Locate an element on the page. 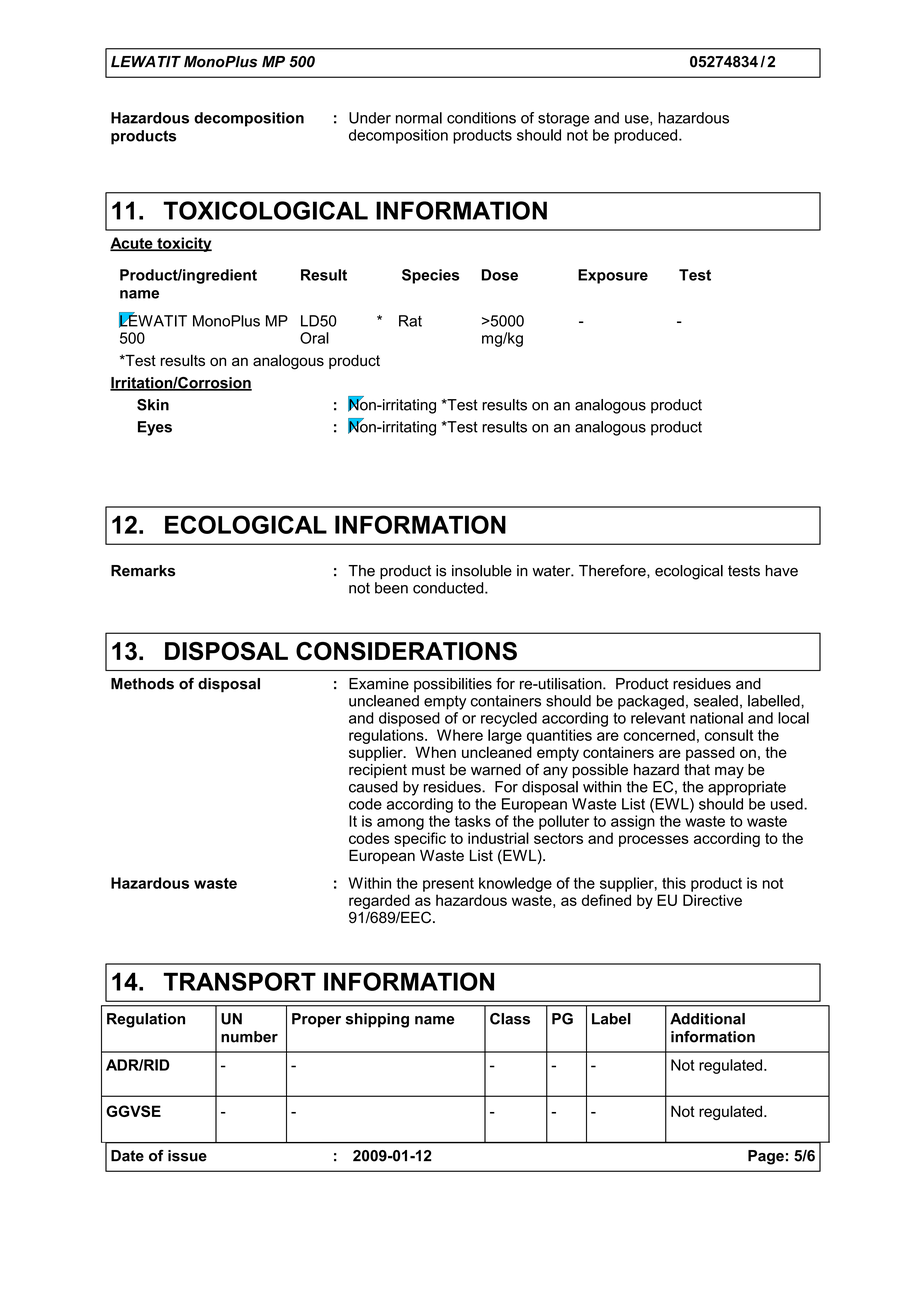  Eyes is located at coordinates (155, 428).
